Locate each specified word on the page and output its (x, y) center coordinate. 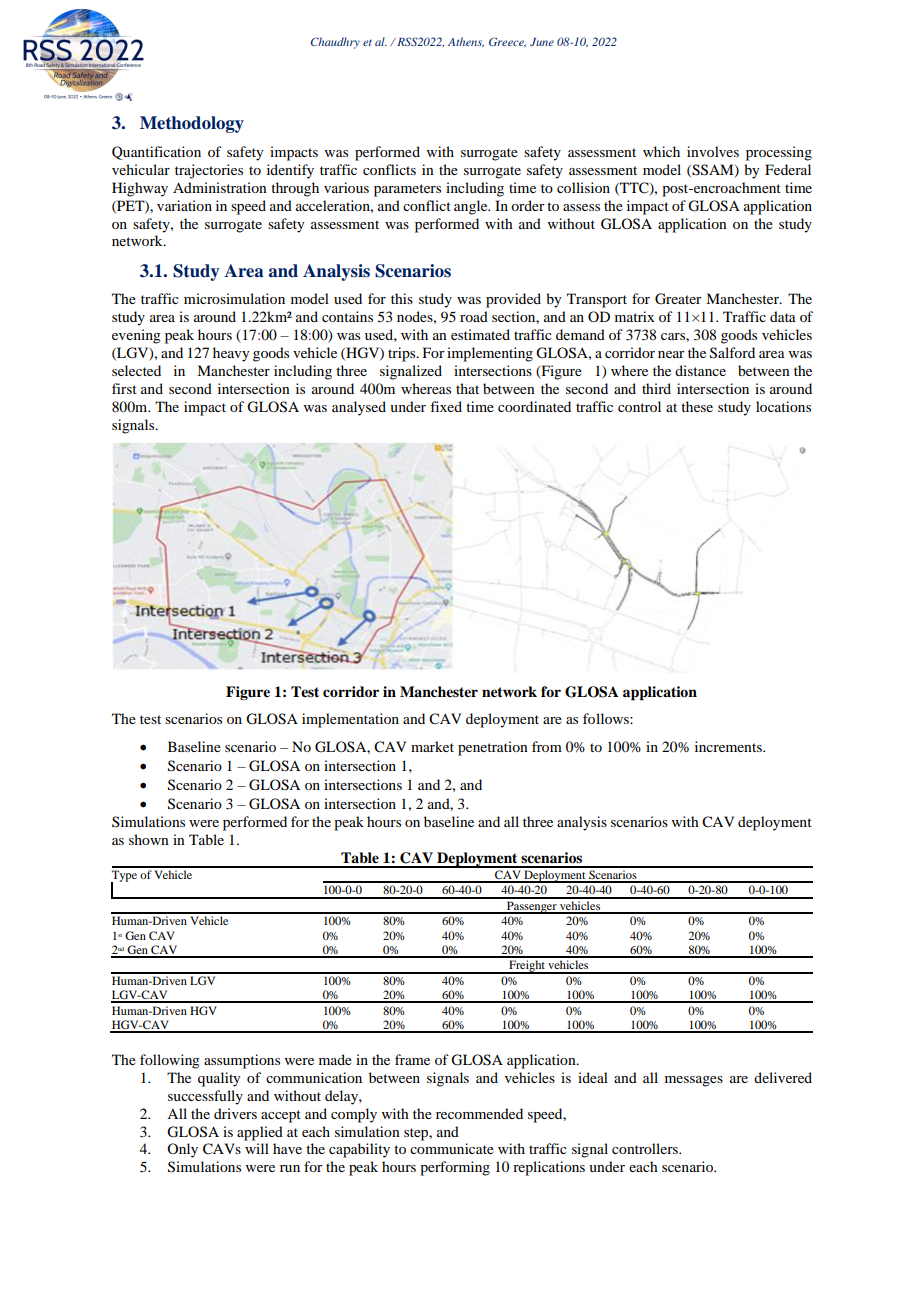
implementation (350, 720)
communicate (452, 1148)
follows (607, 718)
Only (182, 1150)
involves (713, 151)
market (432, 746)
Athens (466, 42)
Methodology (192, 124)
